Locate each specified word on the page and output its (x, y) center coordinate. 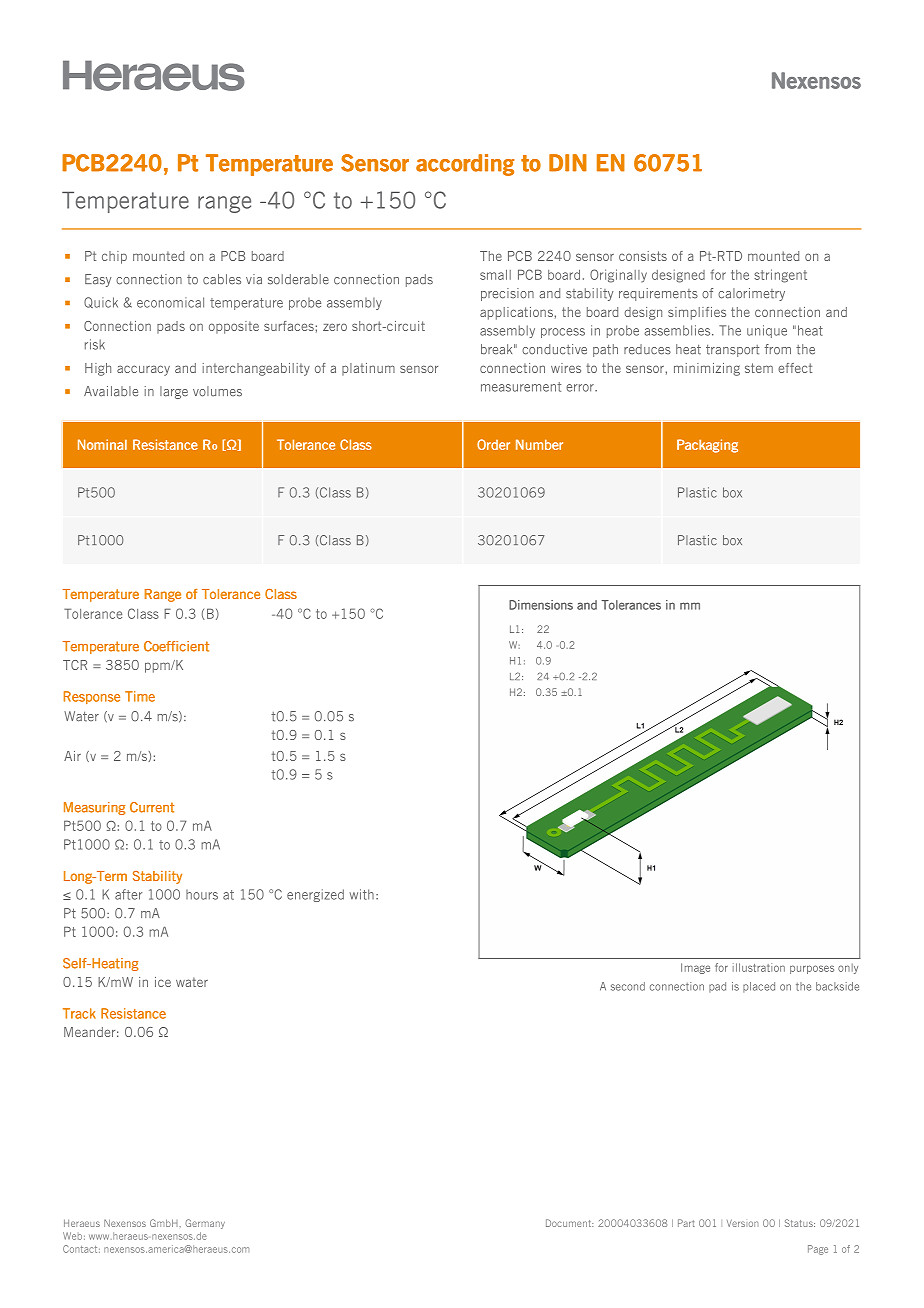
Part (686, 1223)
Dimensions (541, 605)
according (465, 165)
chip (114, 257)
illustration (759, 967)
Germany (205, 1224)
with (362, 894)
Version (742, 1223)
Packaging (707, 446)
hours (202, 895)
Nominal (102, 444)
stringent (780, 276)
